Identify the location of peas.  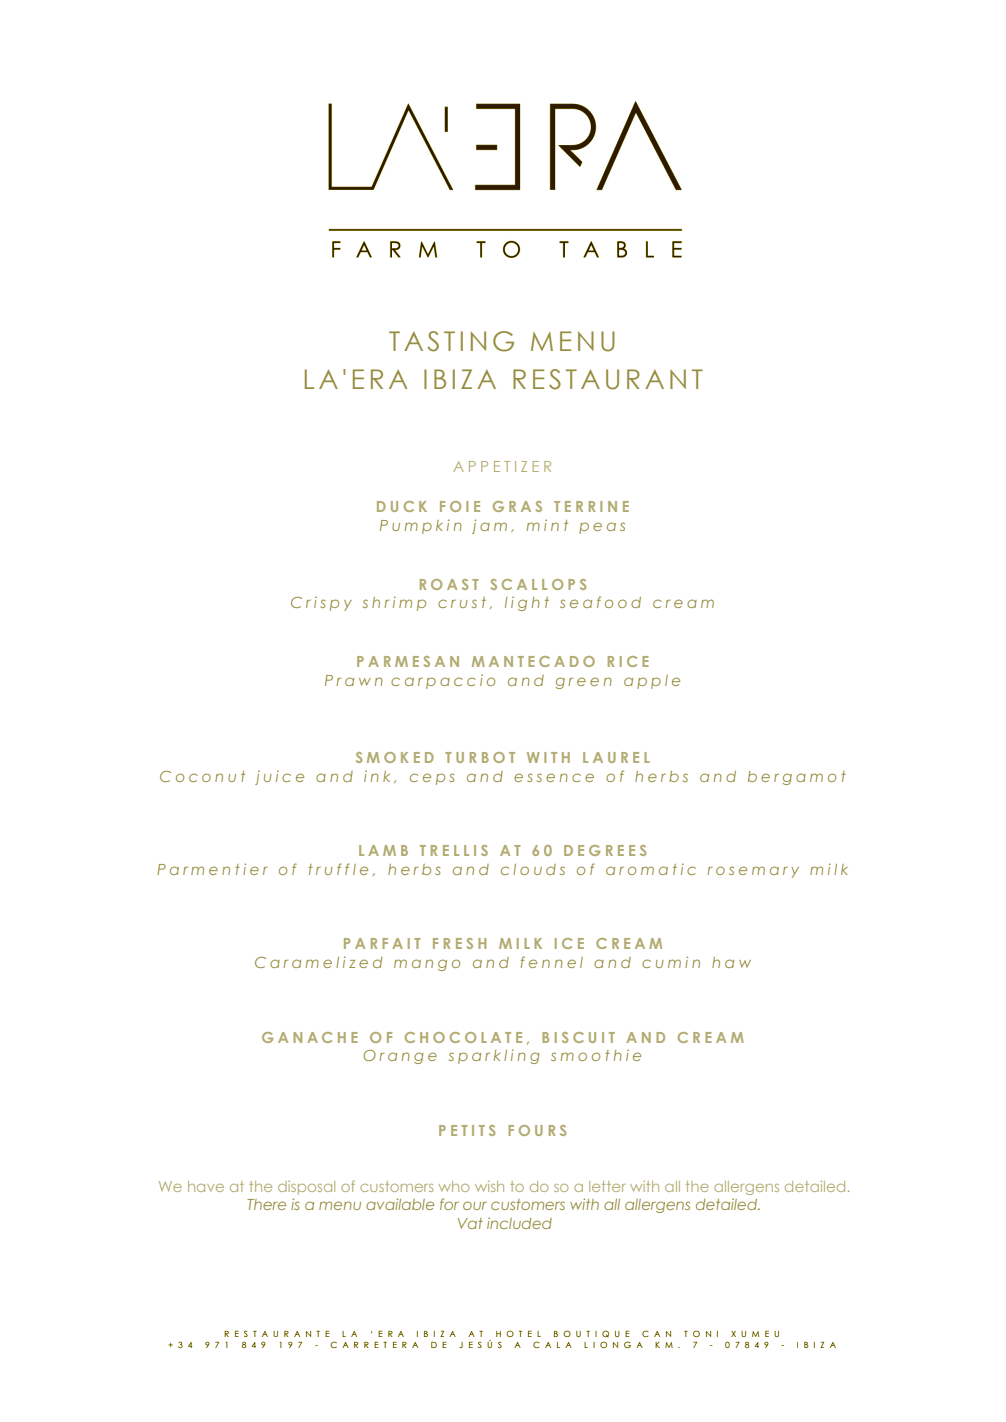
(602, 528).
